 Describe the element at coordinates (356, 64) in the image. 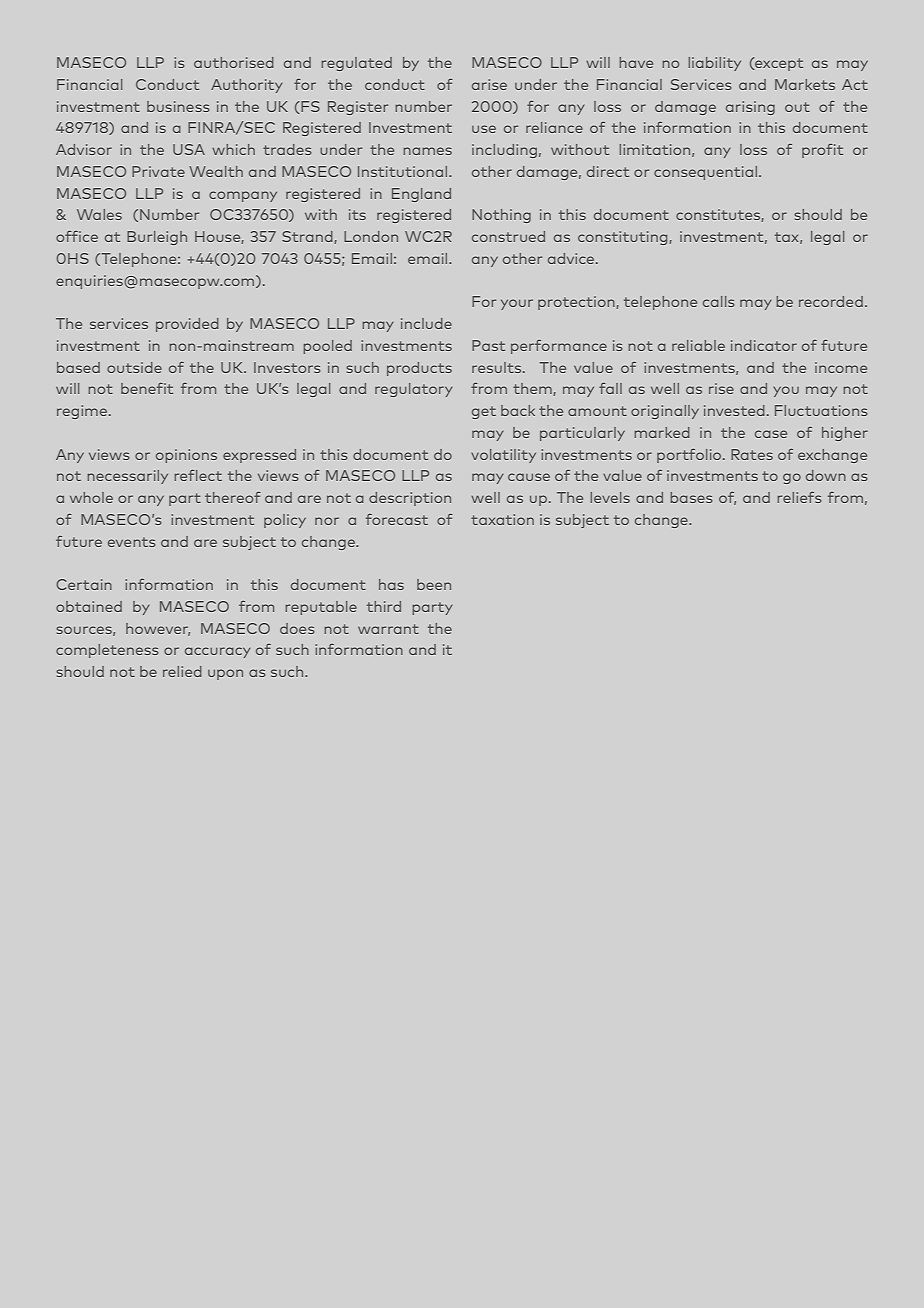

I see `regulated` at that location.
